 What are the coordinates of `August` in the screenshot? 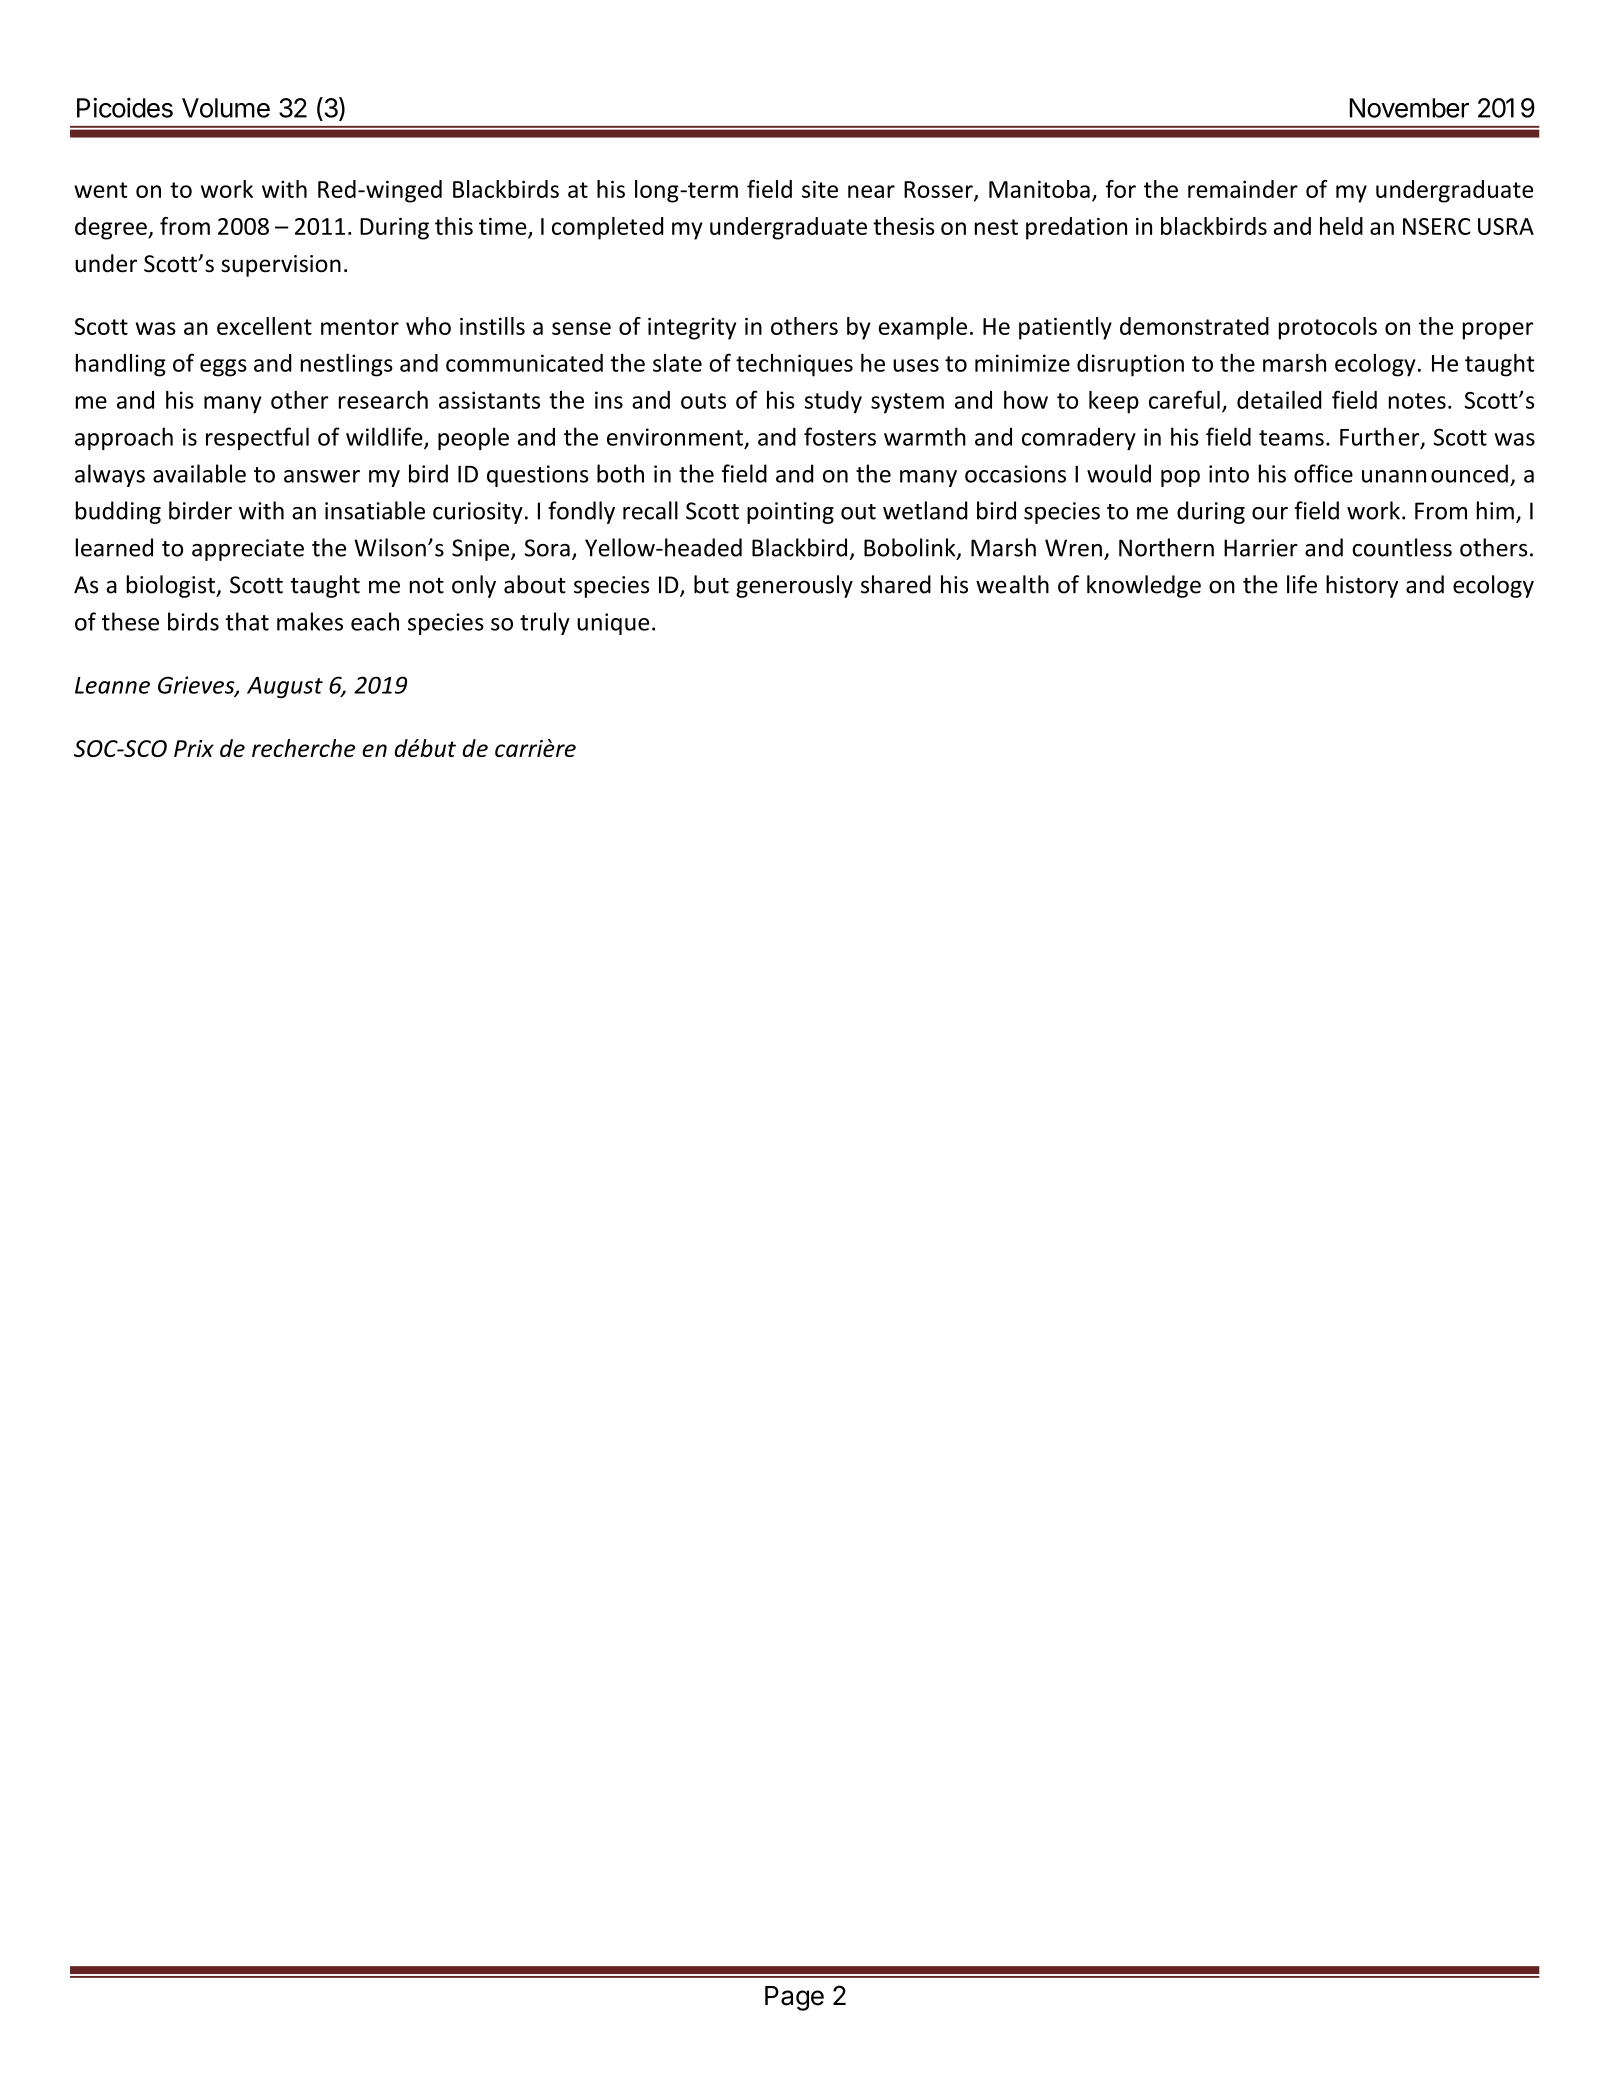 It's located at (285, 687).
